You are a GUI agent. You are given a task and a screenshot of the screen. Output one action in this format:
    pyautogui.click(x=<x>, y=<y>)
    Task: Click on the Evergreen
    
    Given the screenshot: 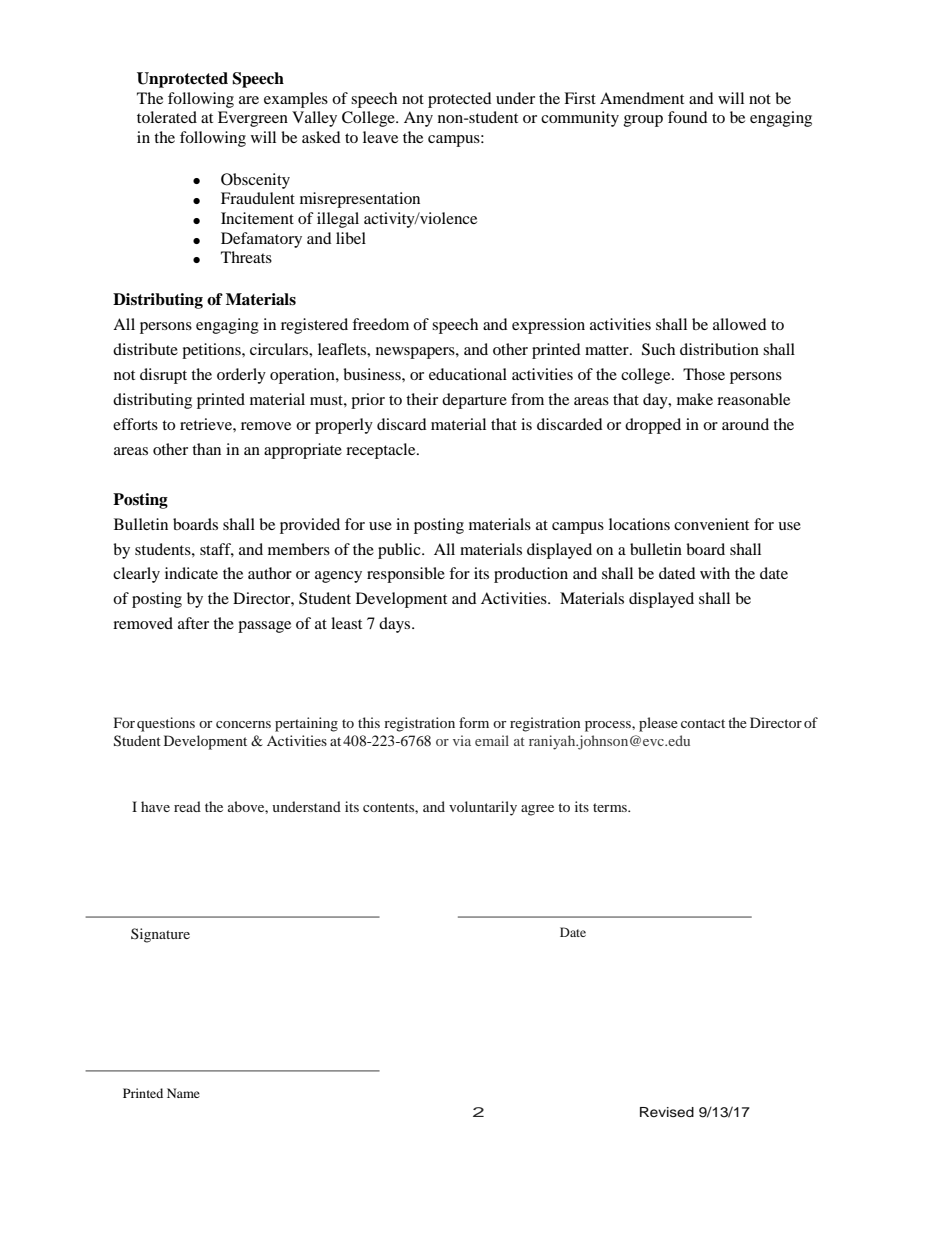 What is the action you would take?
    pyautogui.click(x=253, y=119)
